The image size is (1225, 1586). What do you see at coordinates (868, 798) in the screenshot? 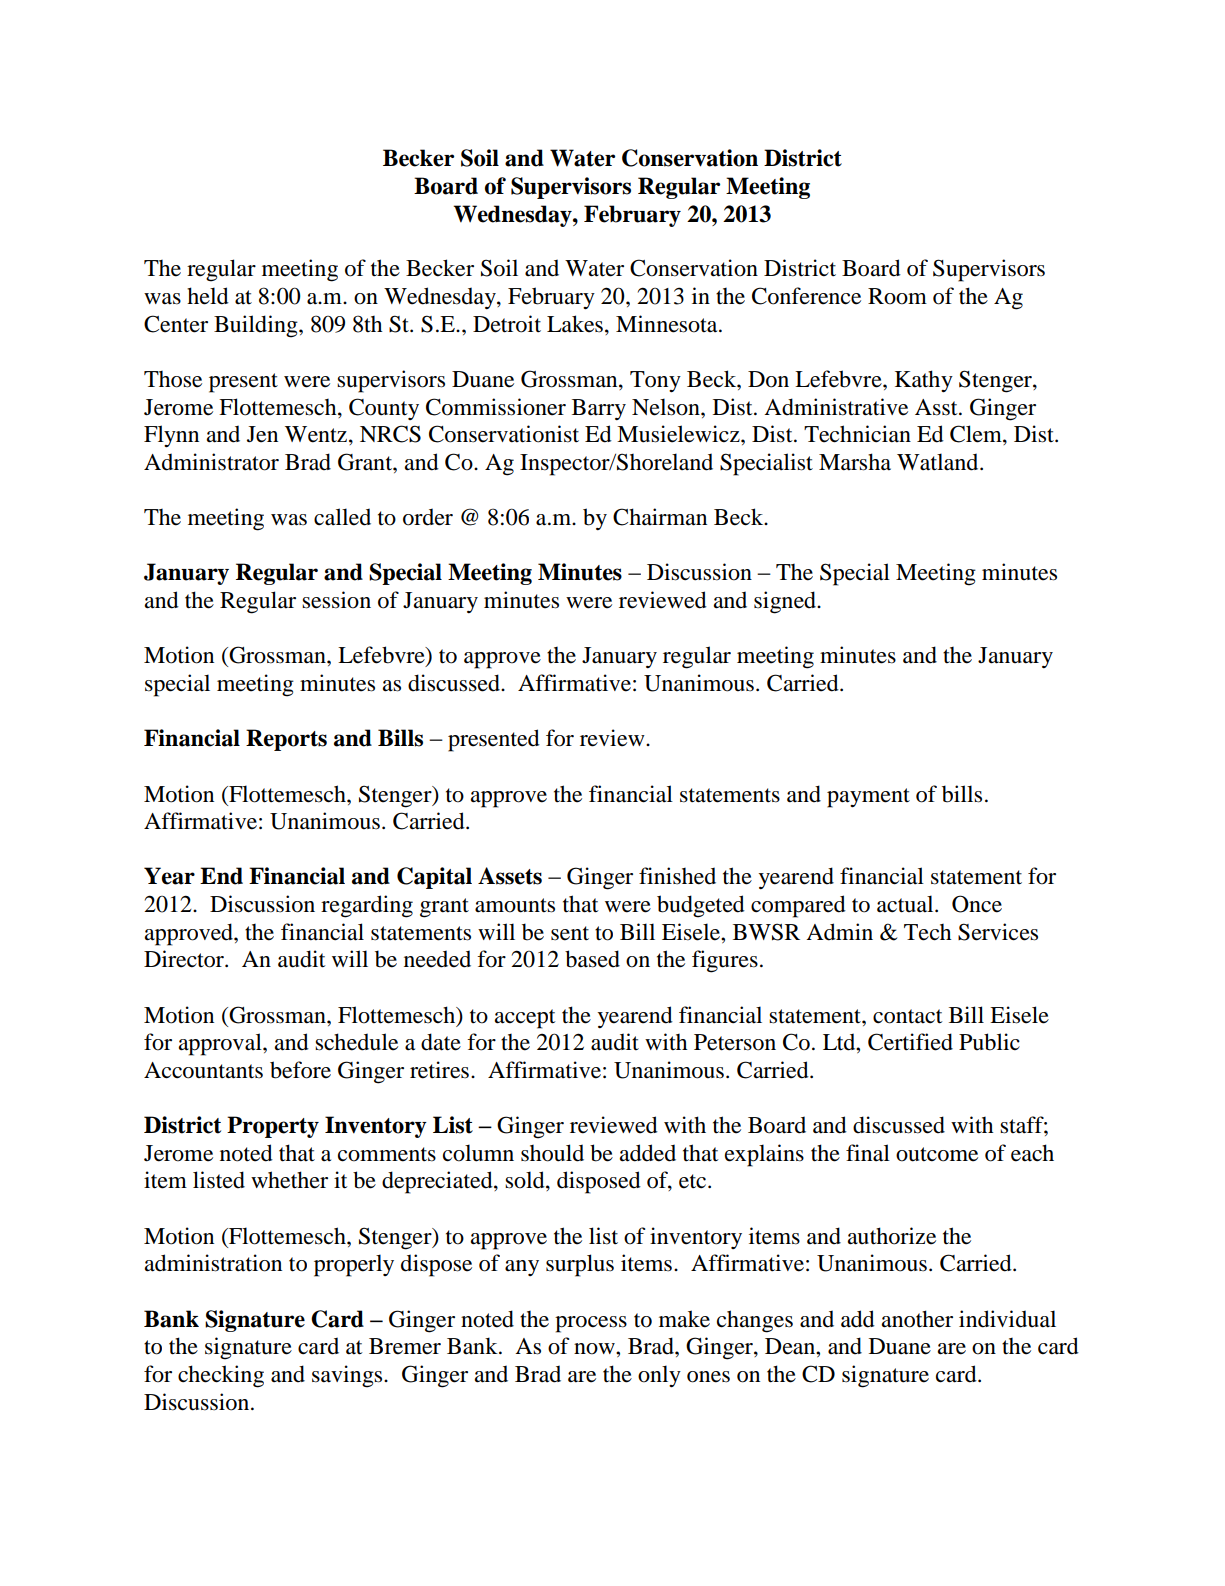
I see `payment` at bounding box center [868, 798].
